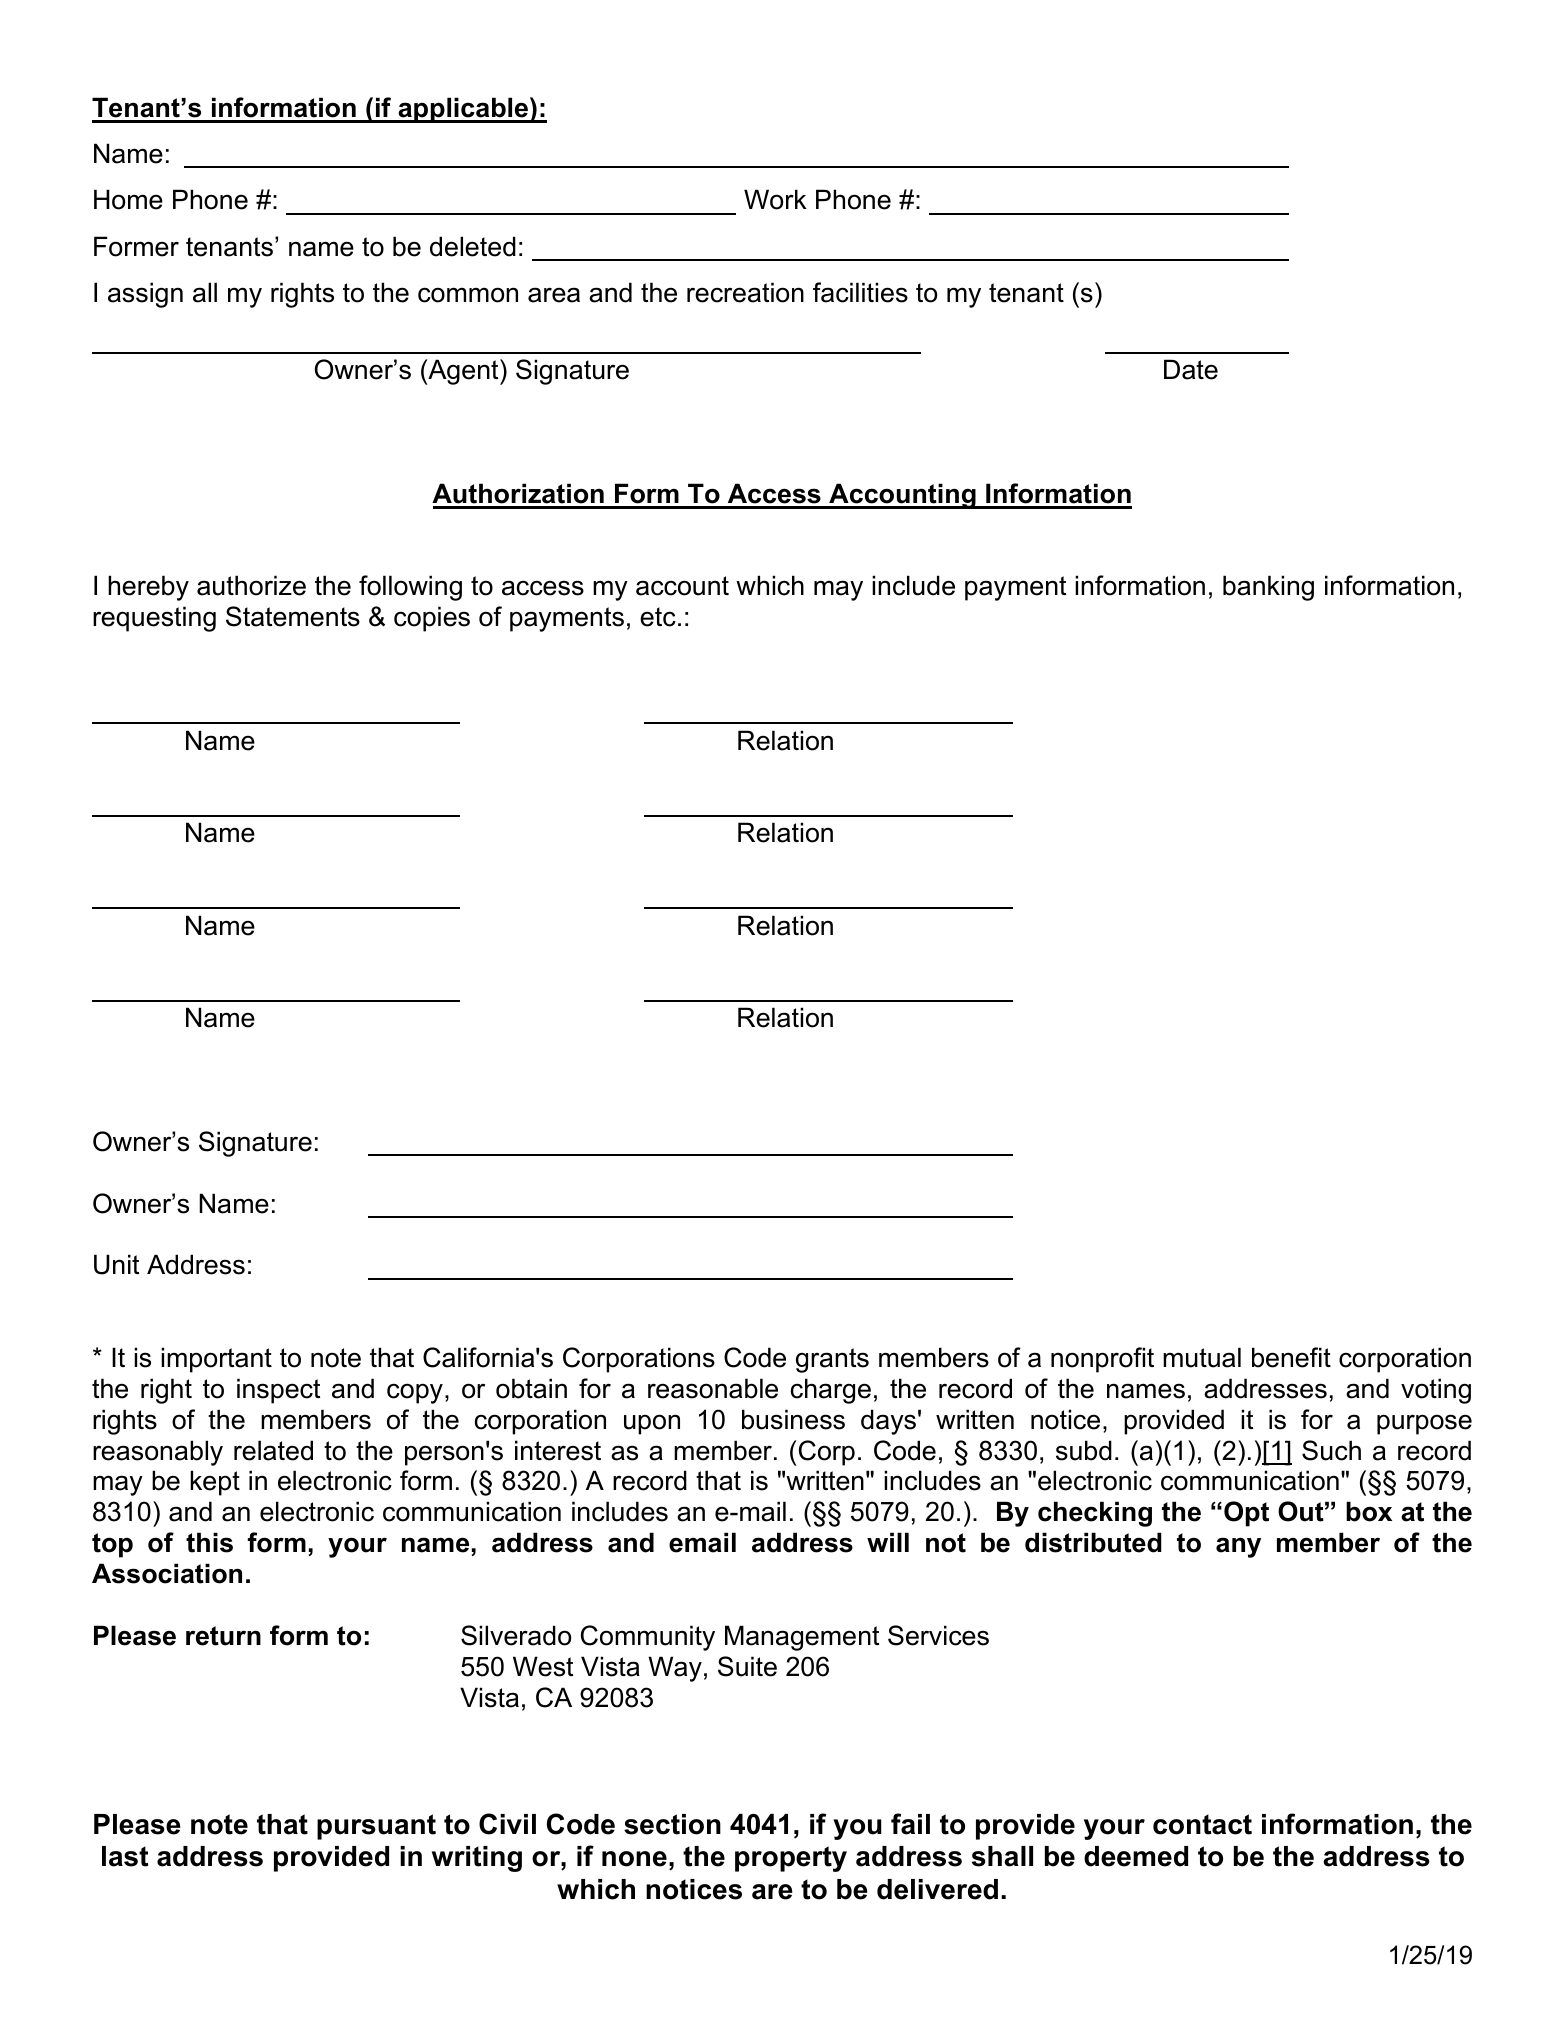  What do you see at coordinates (1191, 369) in the image?
I see `Date` at bounding box center [1191, 369].
